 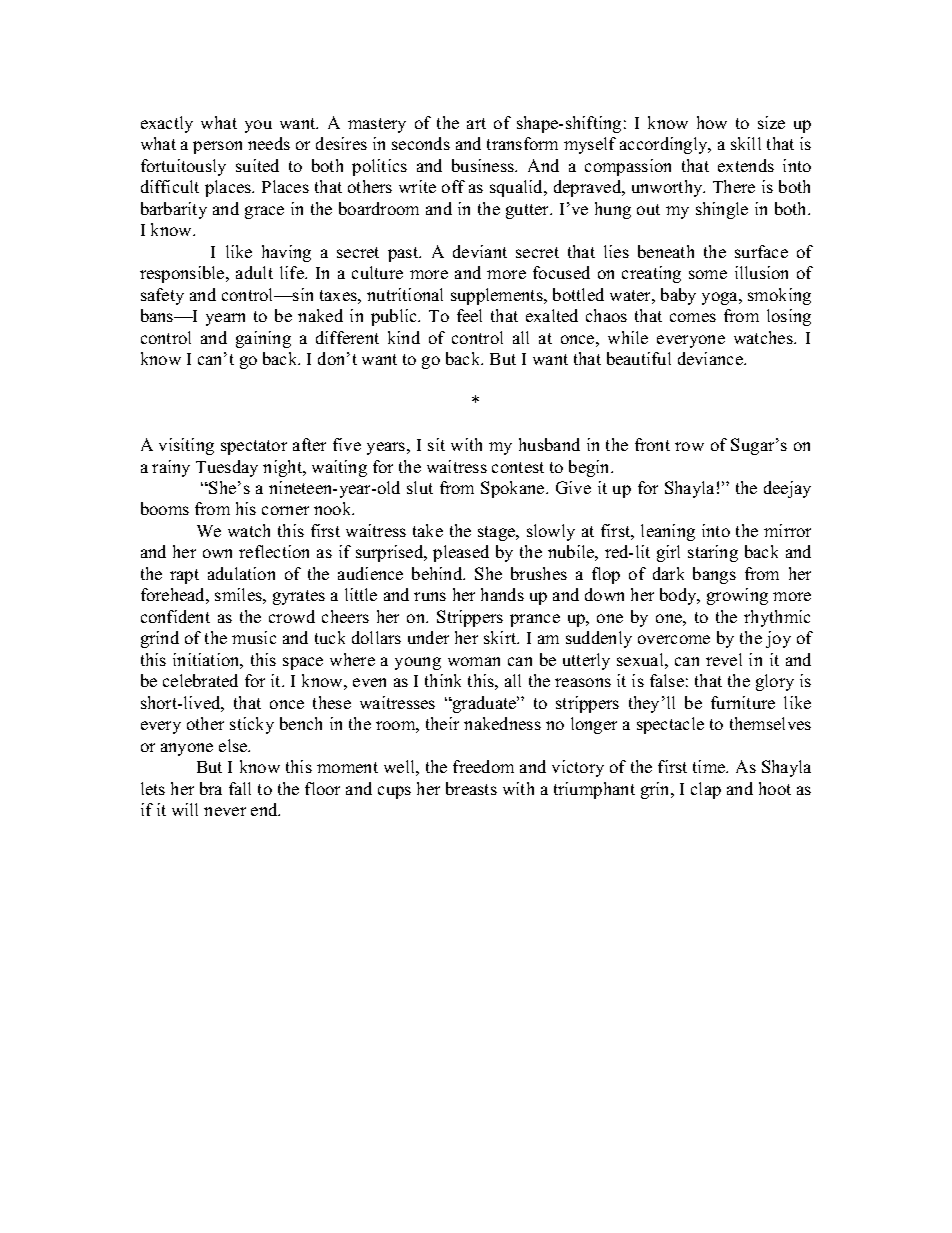 I want to click on music, so click(x=254, y=637).
